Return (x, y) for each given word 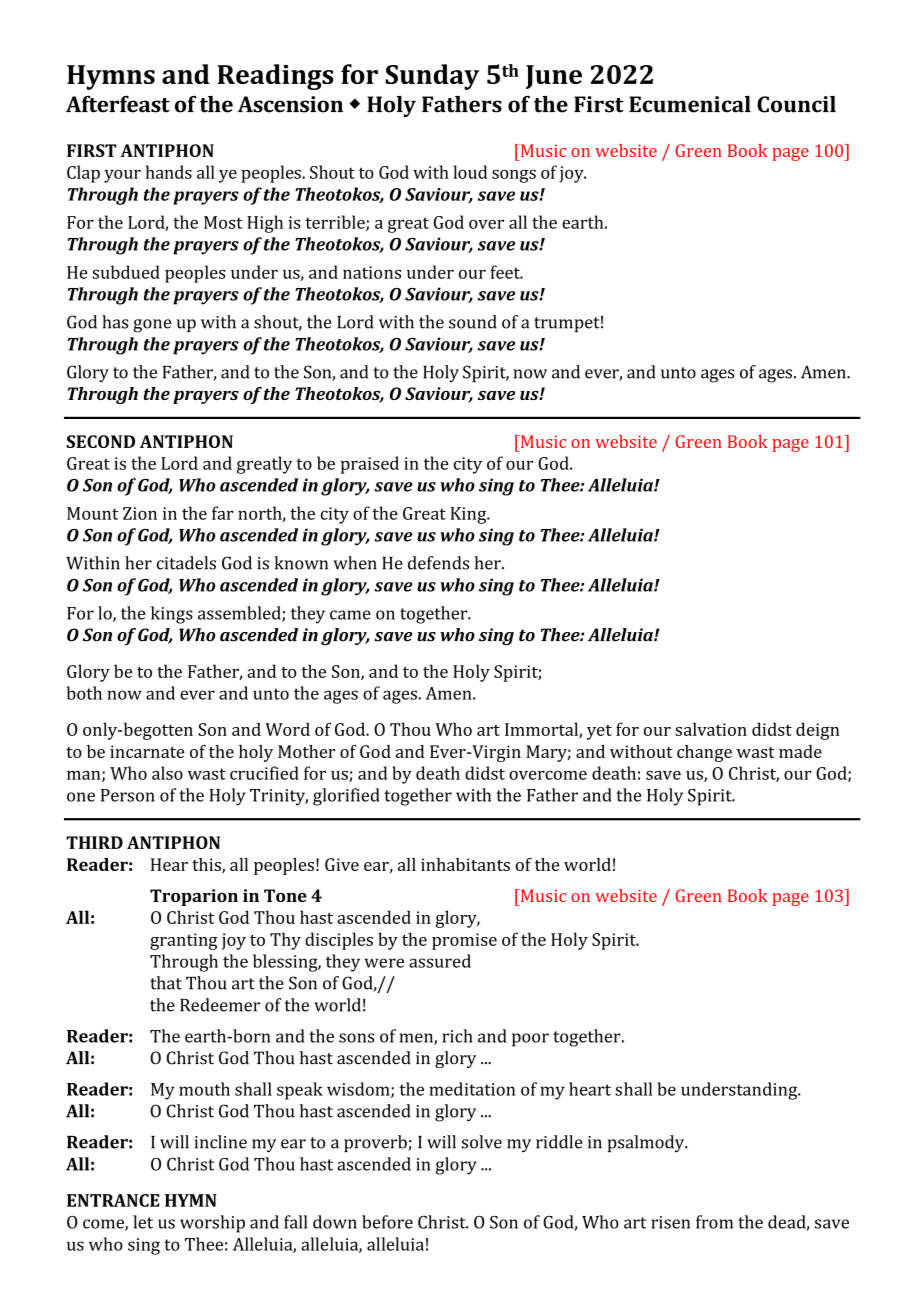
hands (169, 172)
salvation (711, 729)
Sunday (432, 77)
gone (152, 326)
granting (184, 941)
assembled (240, 614)
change (704, 753)
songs (514, 176)
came (350, 615)
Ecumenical (690, 104)
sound (473, 322)
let (143, 1222)
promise (464, 941)
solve (482, 1142)
